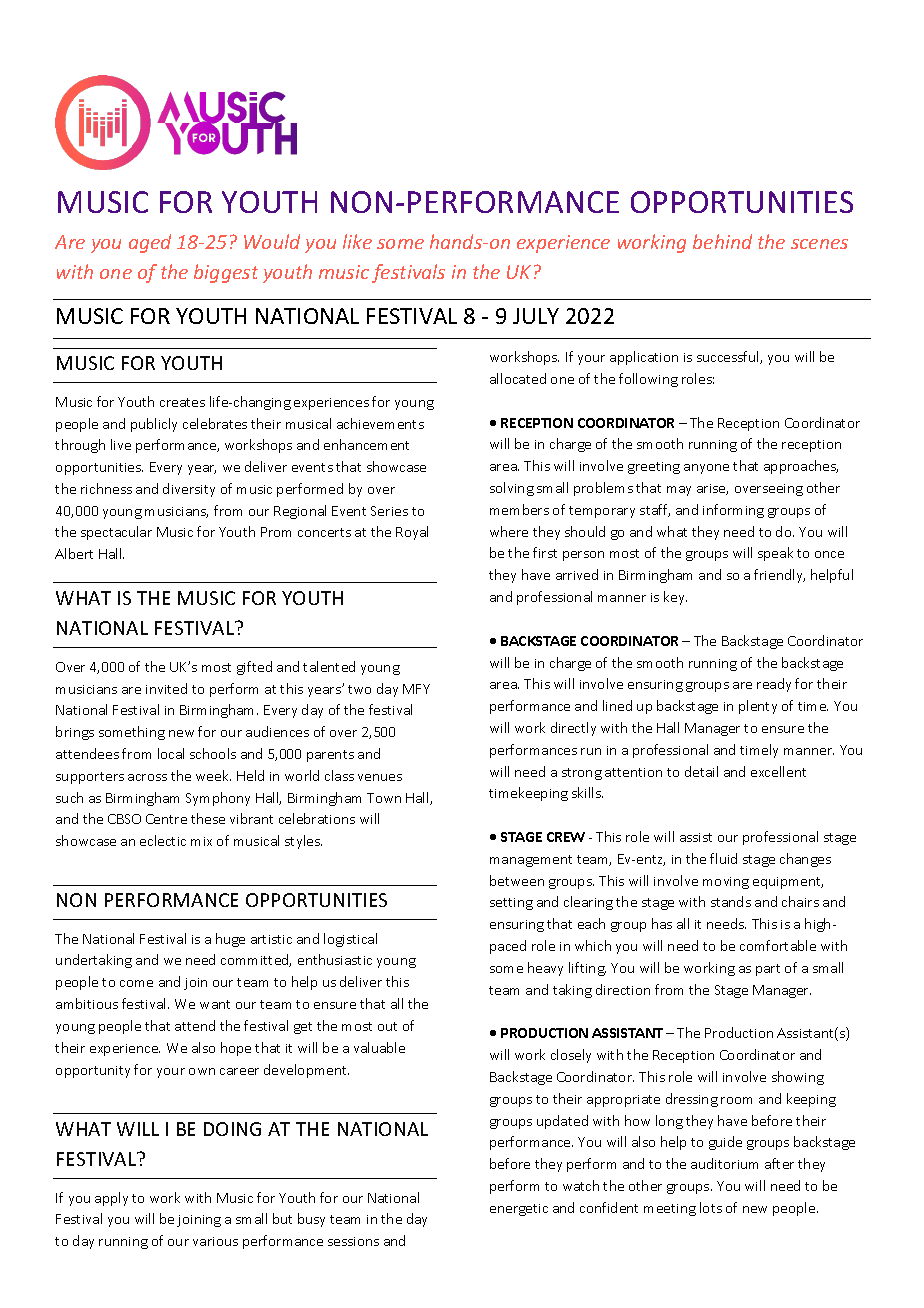 The image size is (924, 1308). Describe the element at coordinates (150, 243) in the page. I see `aged` at that location.
